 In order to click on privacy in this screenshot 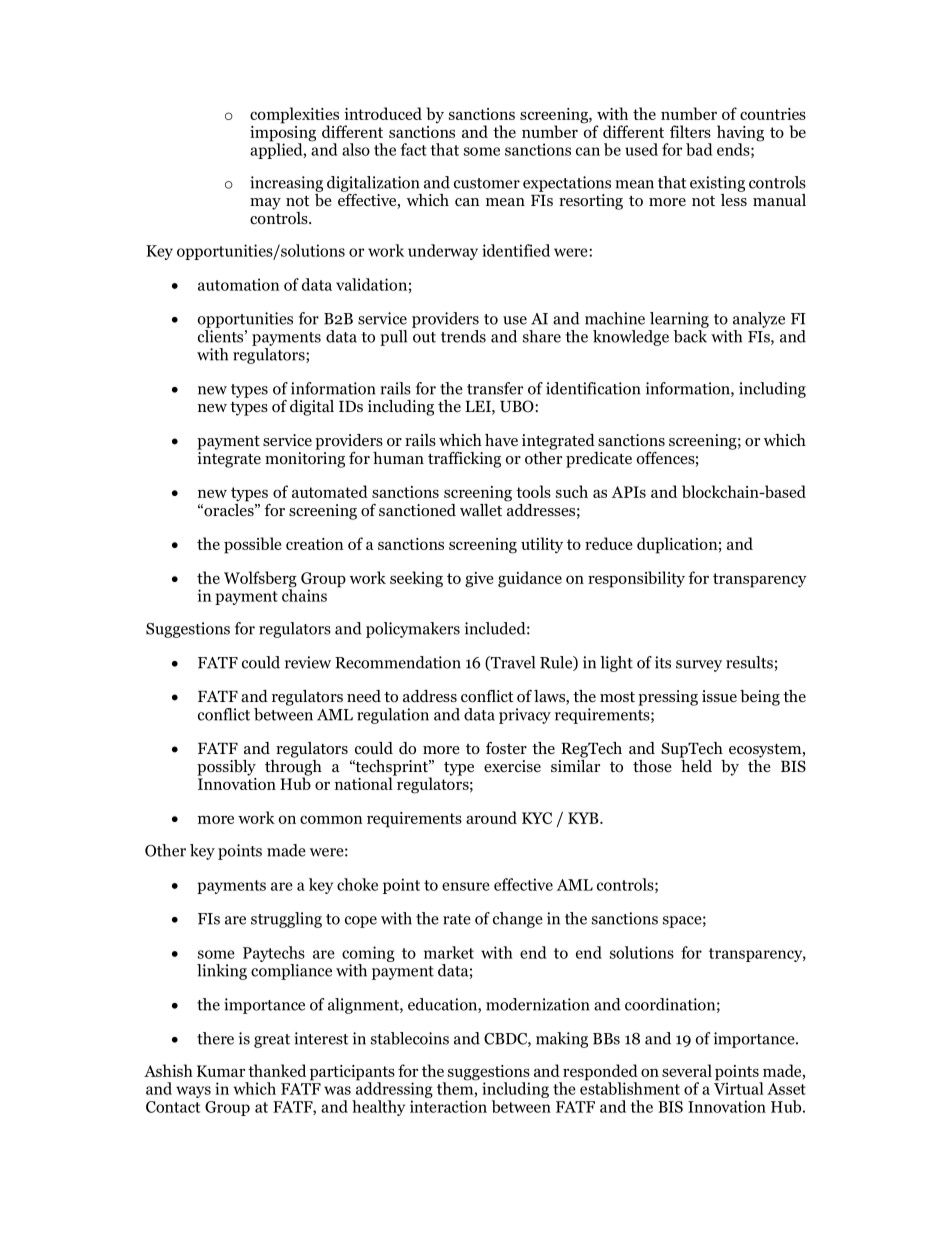, I will do `click(525, 716)`.
